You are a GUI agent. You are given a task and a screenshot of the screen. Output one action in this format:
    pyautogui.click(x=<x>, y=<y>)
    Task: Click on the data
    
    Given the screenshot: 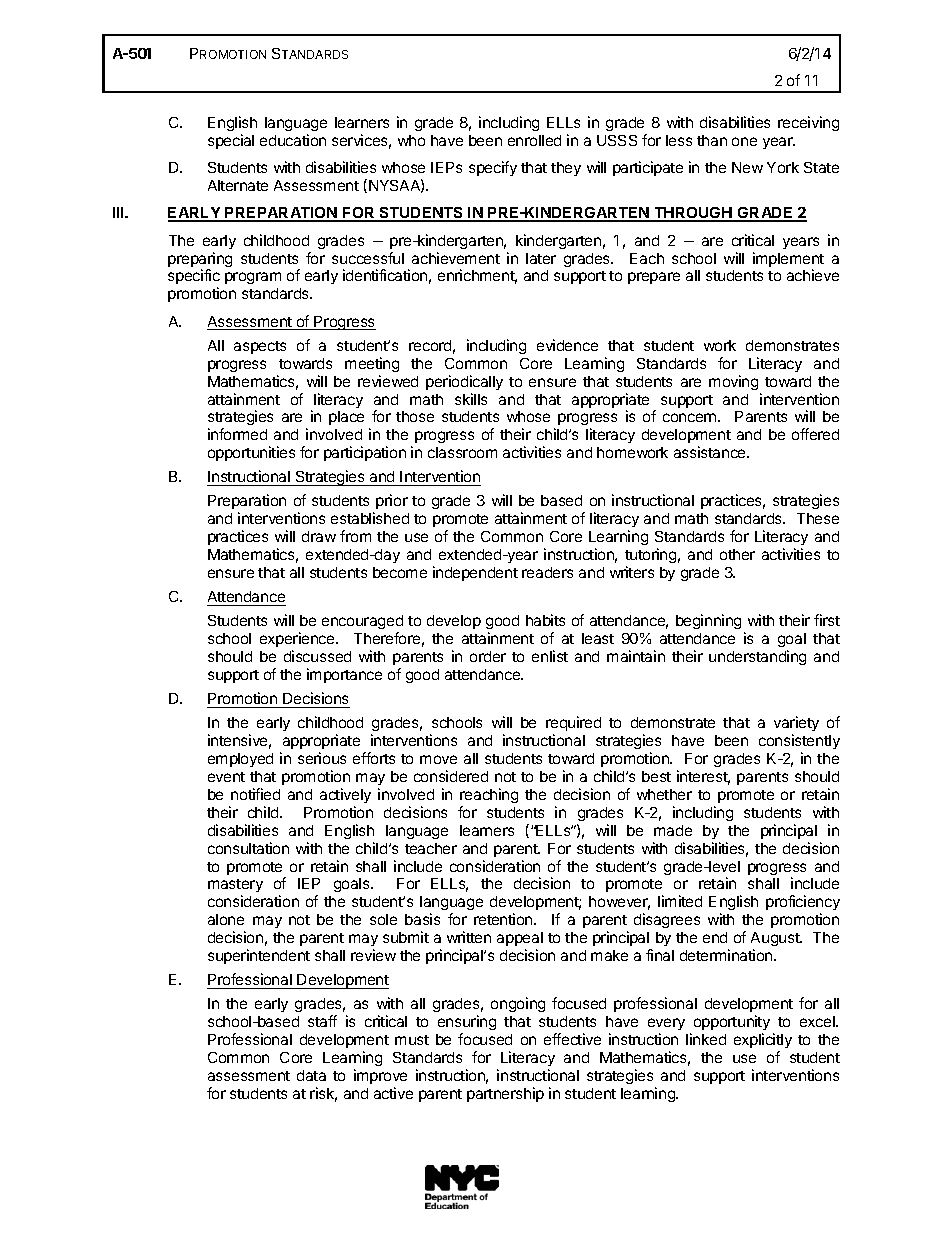 What is the action you would take?
    pyautogui.click(x=311, y=1075)
